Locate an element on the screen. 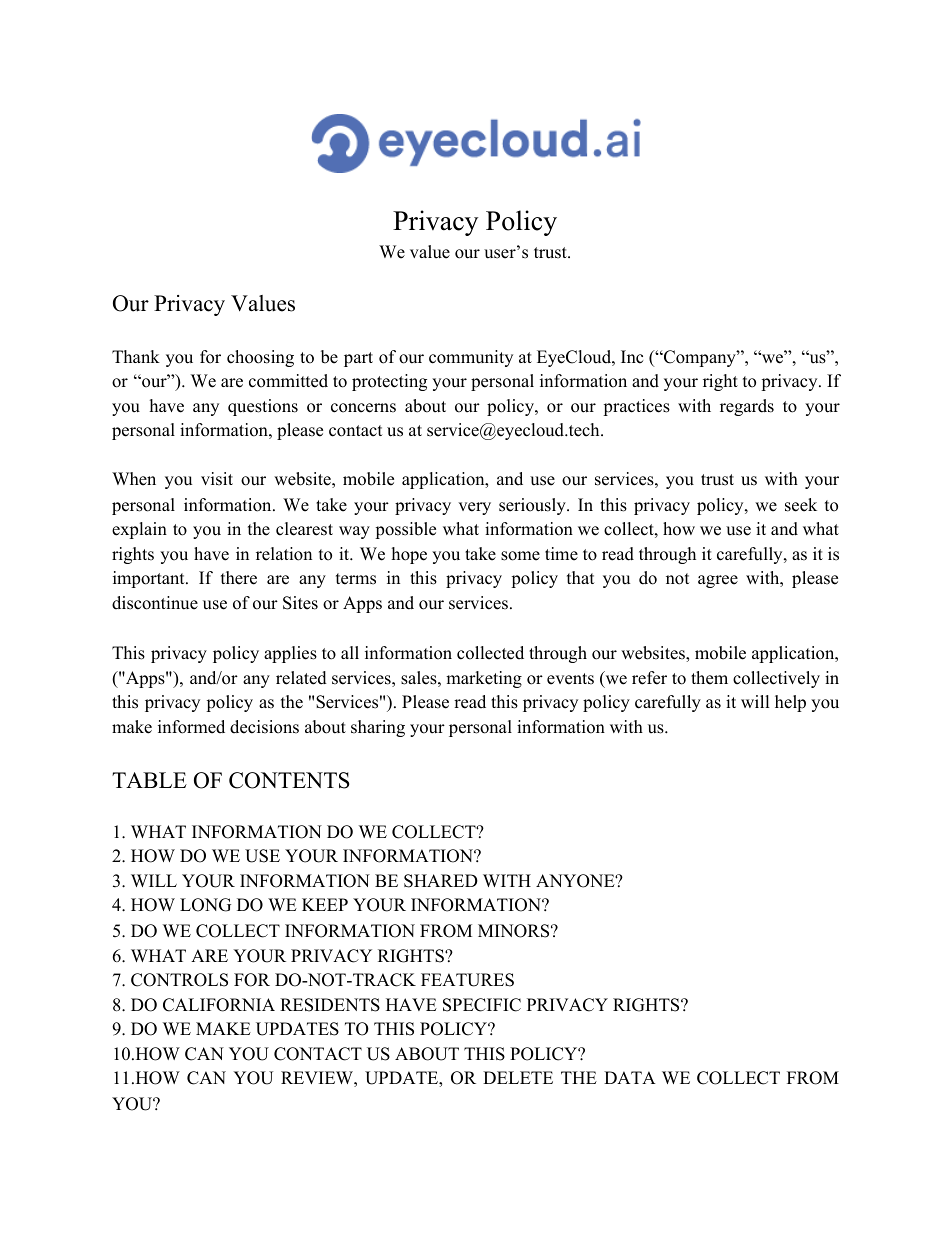 The image size is (952, 1233). community is located at coordinates (471, 358).
